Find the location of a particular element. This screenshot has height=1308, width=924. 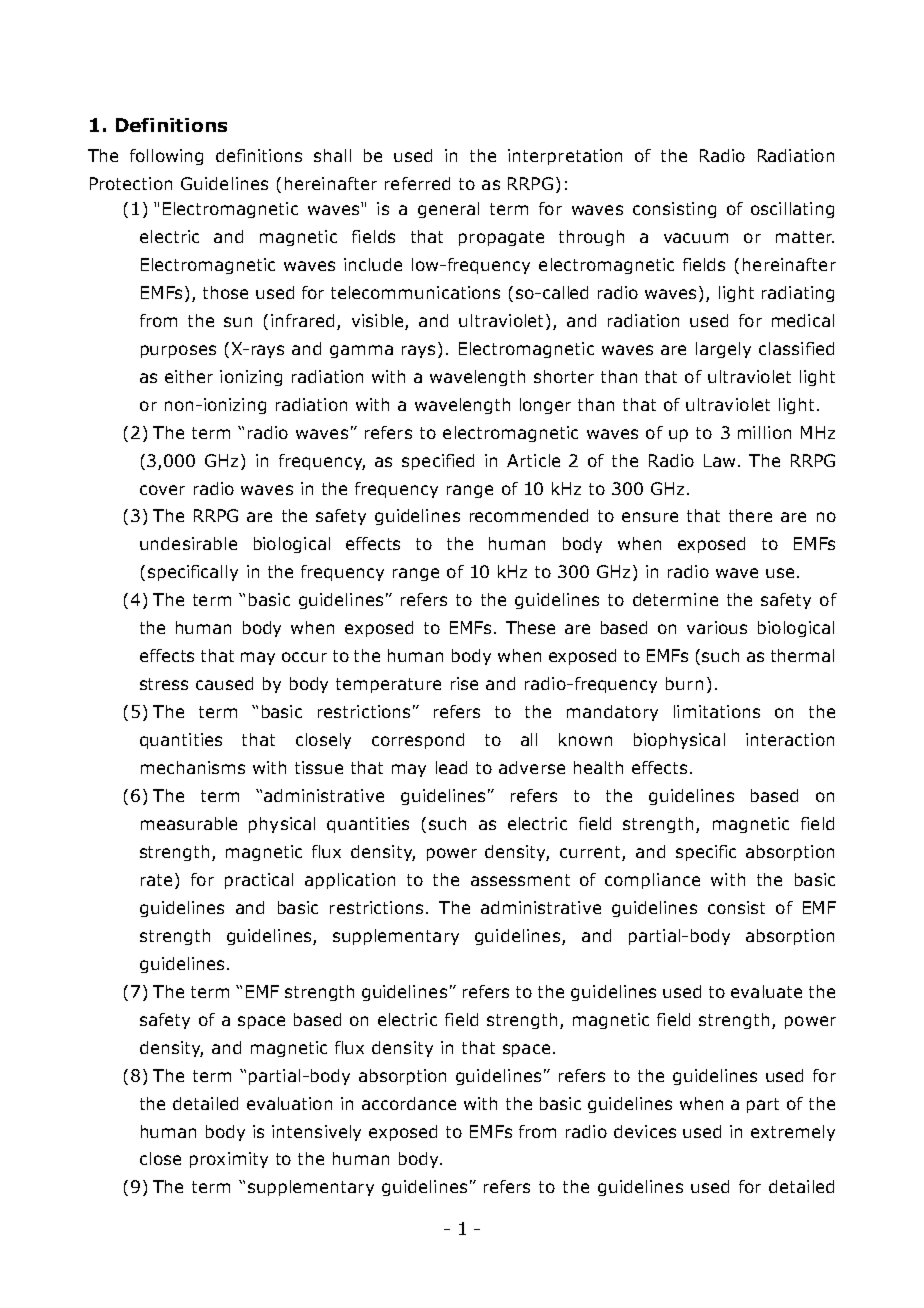

stress is located at coordinates (164, 684).
